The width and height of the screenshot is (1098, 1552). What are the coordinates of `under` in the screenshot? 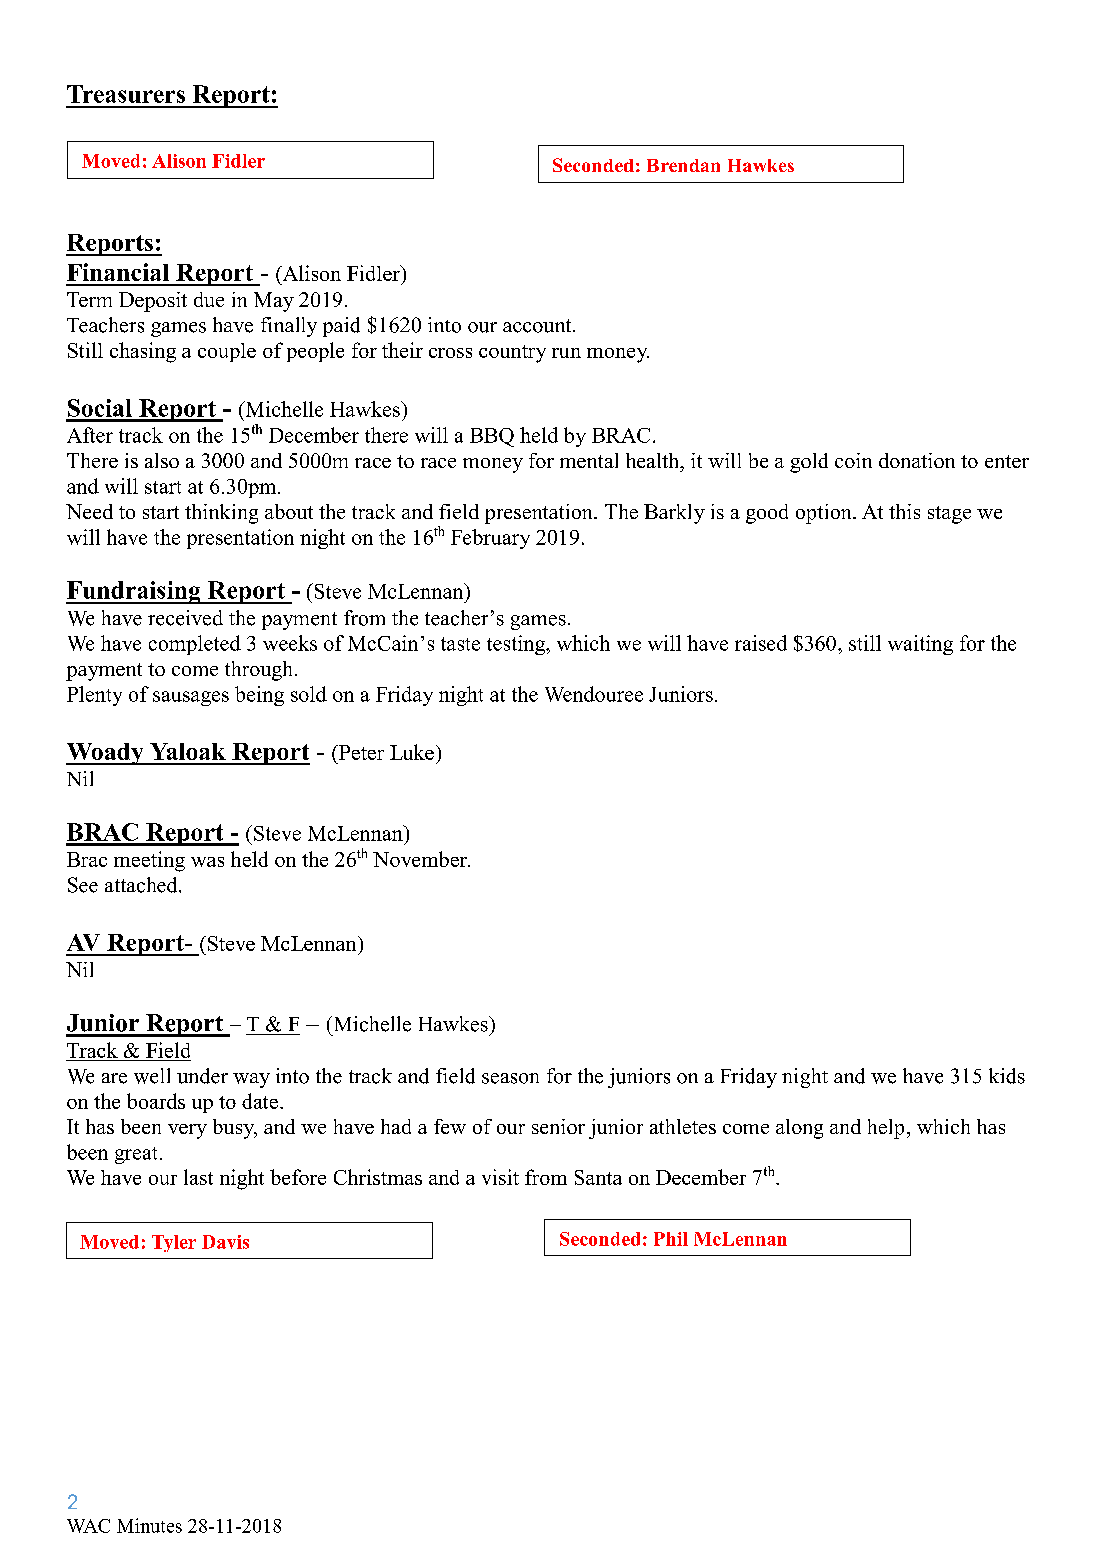 It's located at (202, 1076).
